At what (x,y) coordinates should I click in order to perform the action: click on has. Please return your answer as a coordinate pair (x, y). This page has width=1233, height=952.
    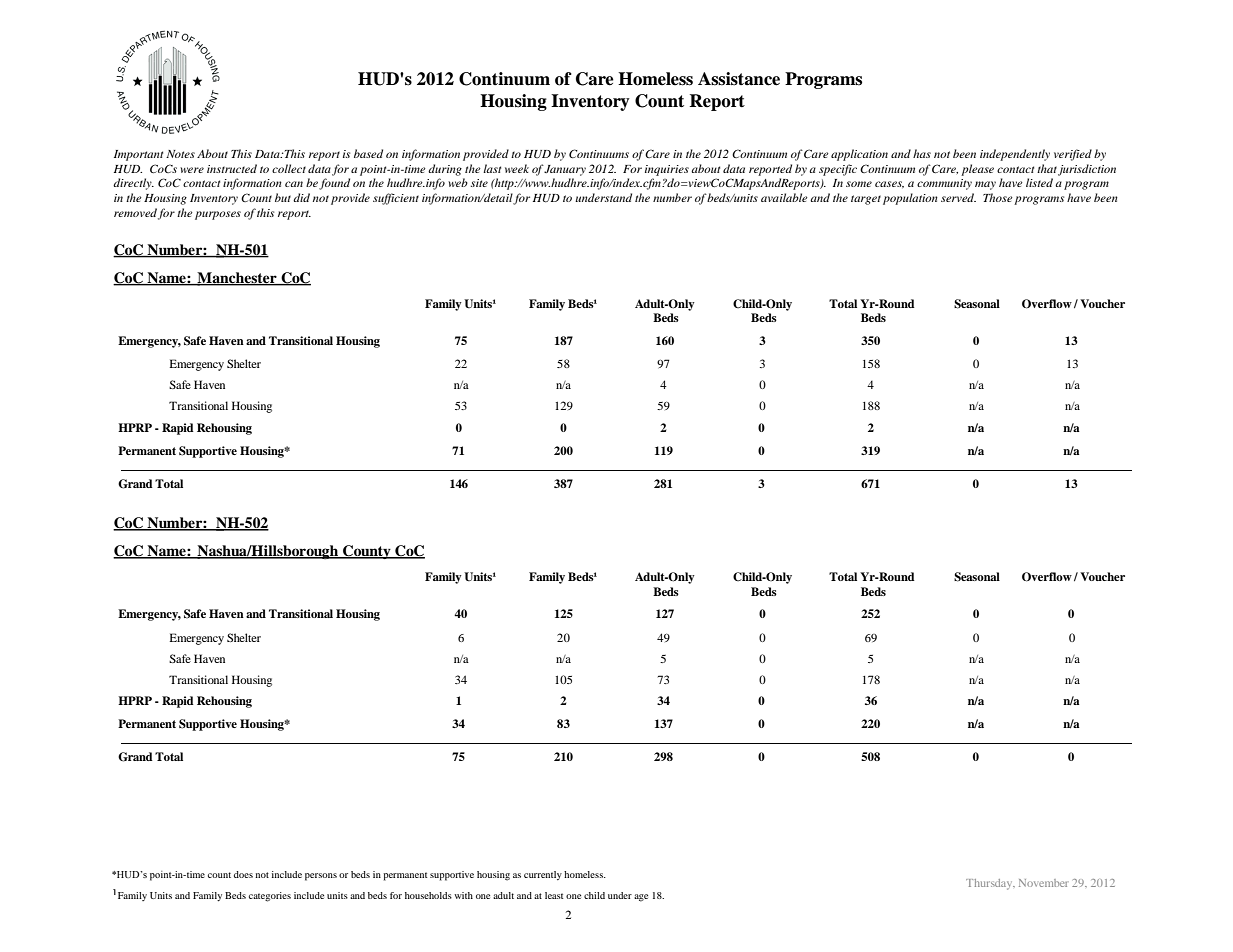
    Looking at the image, I should click on (922, 153).
